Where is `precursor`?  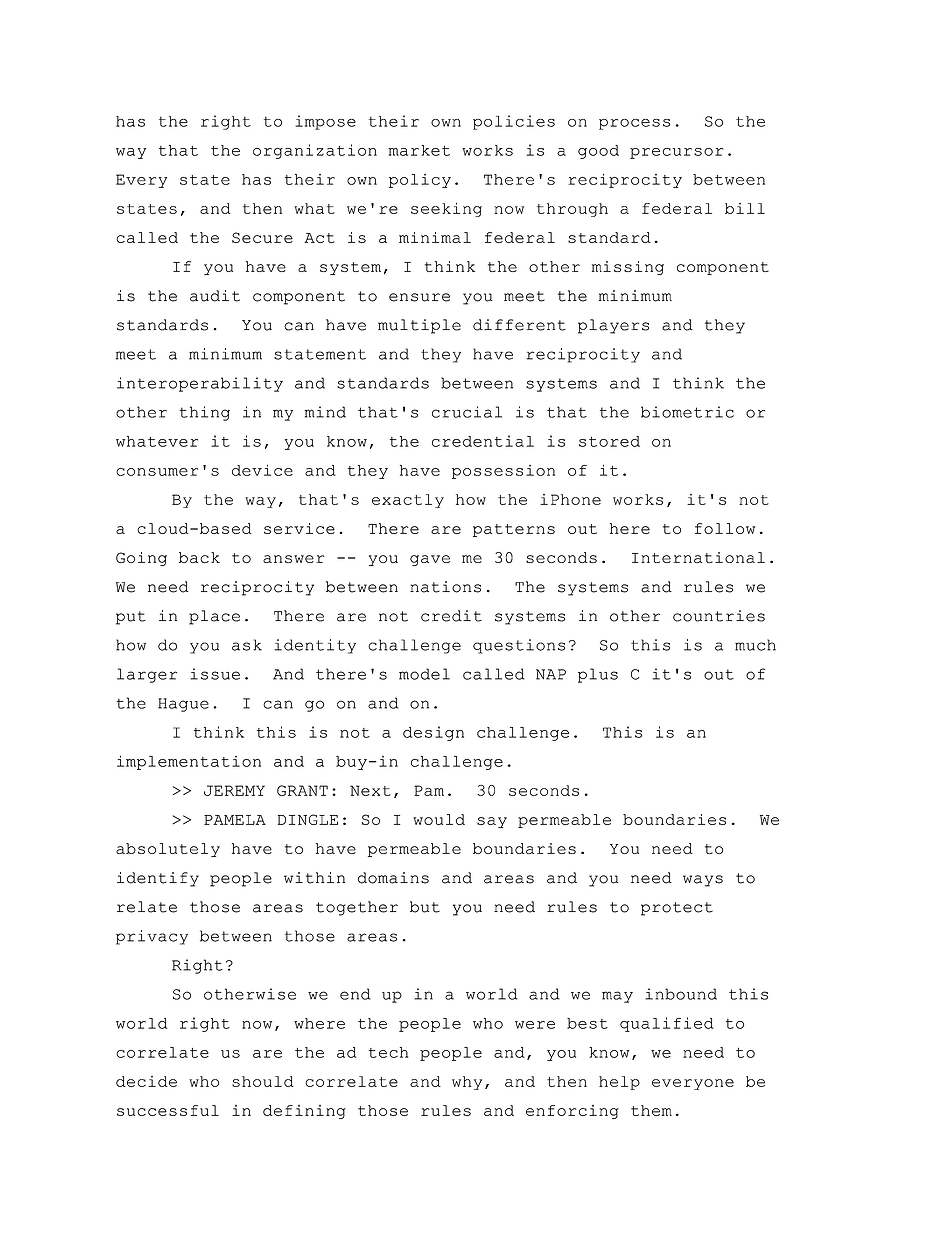 precursor is located at coordinates (676, 153).
